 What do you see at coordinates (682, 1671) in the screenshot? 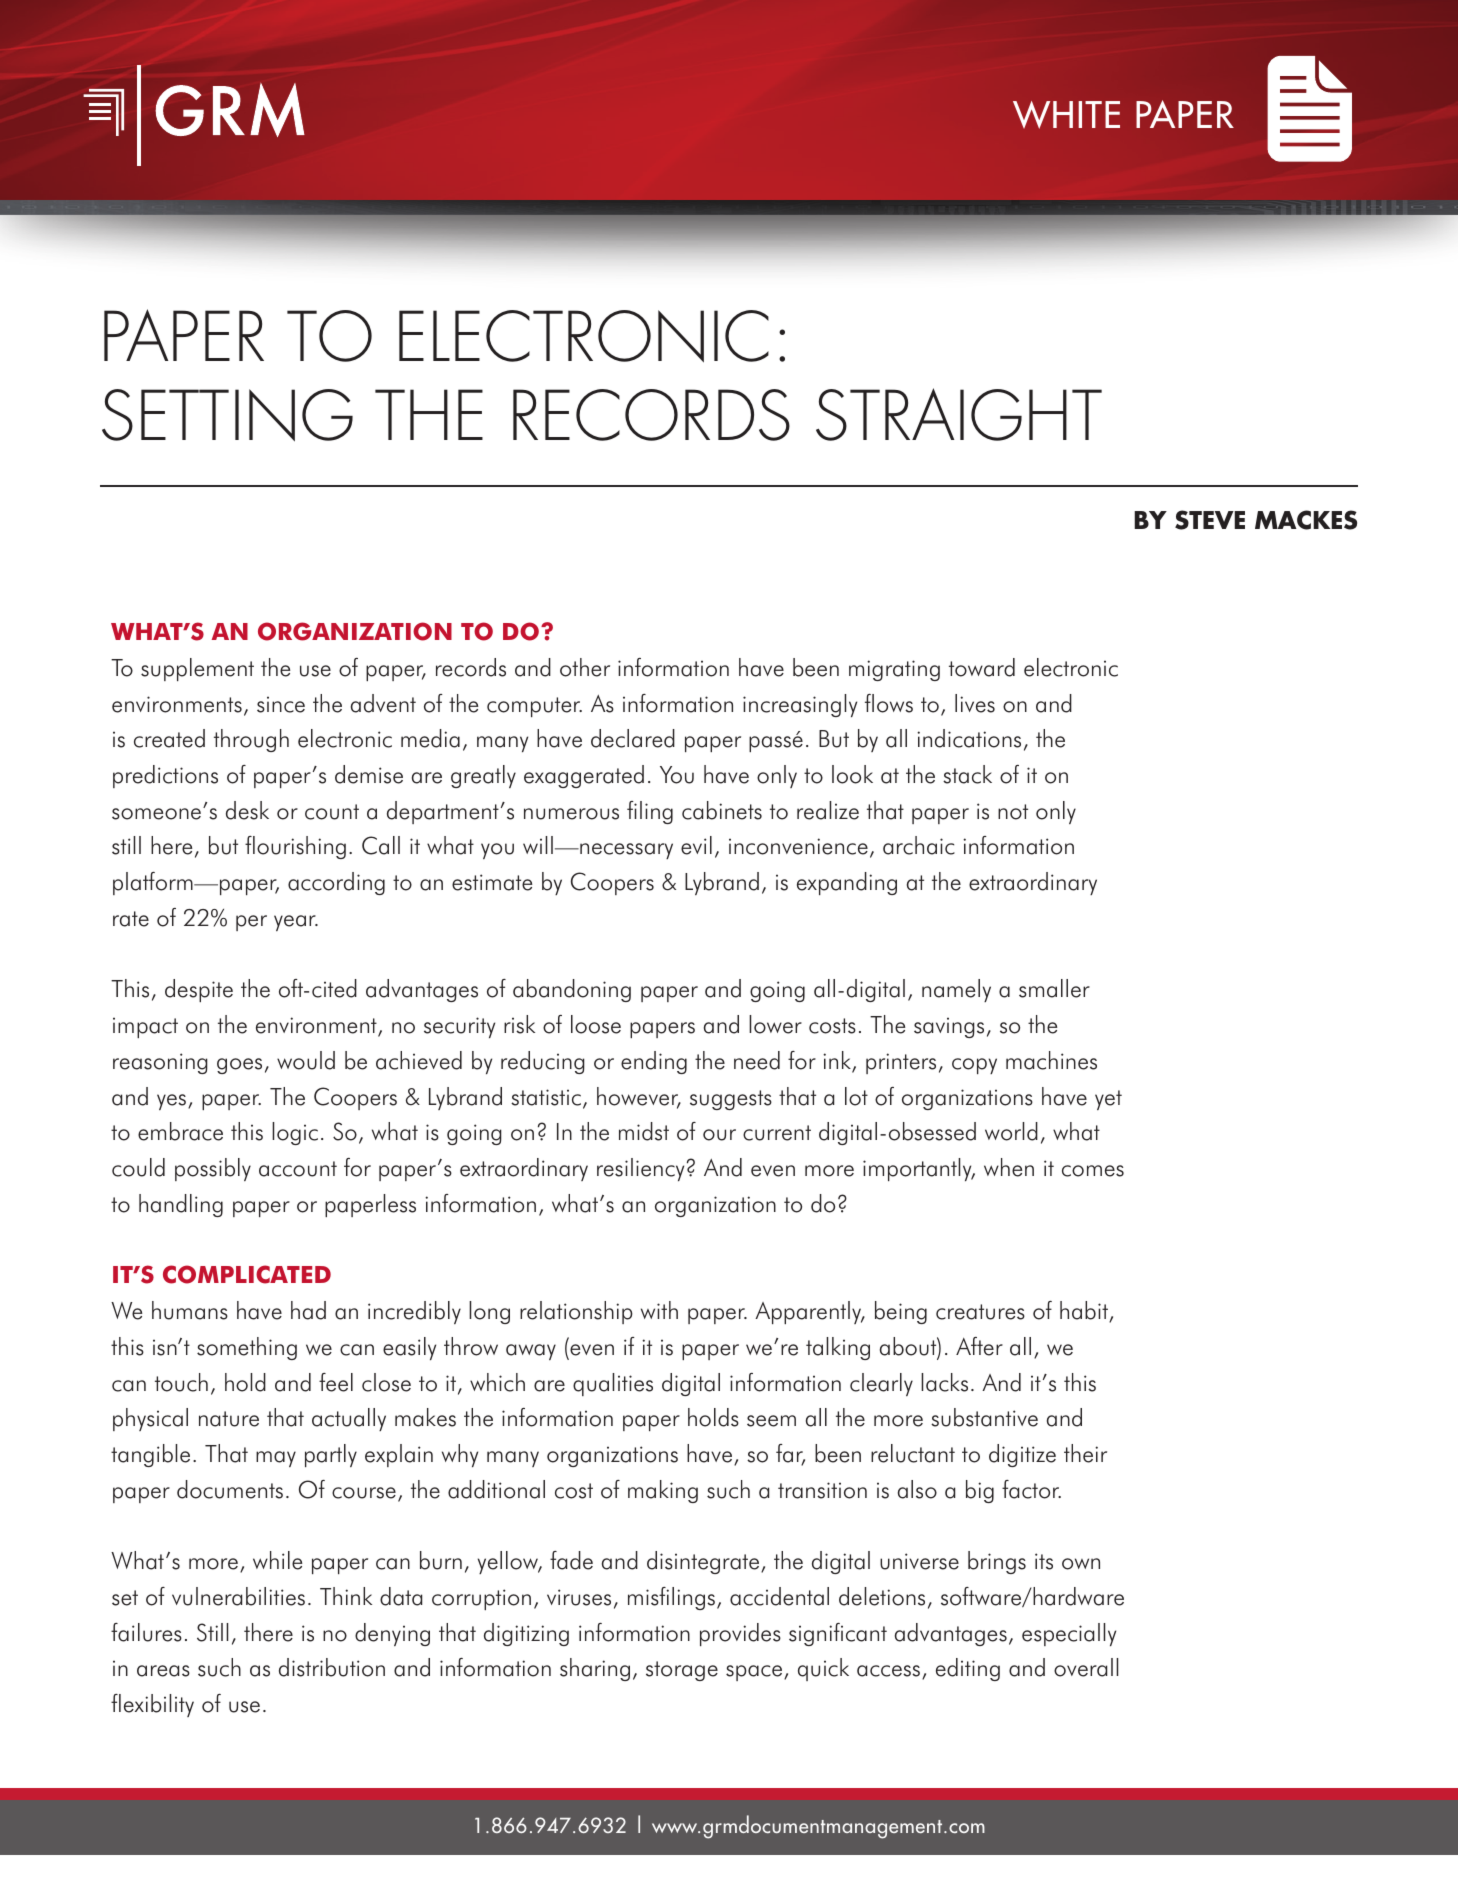
I see `storage` at bounding box center [682, 1671].
